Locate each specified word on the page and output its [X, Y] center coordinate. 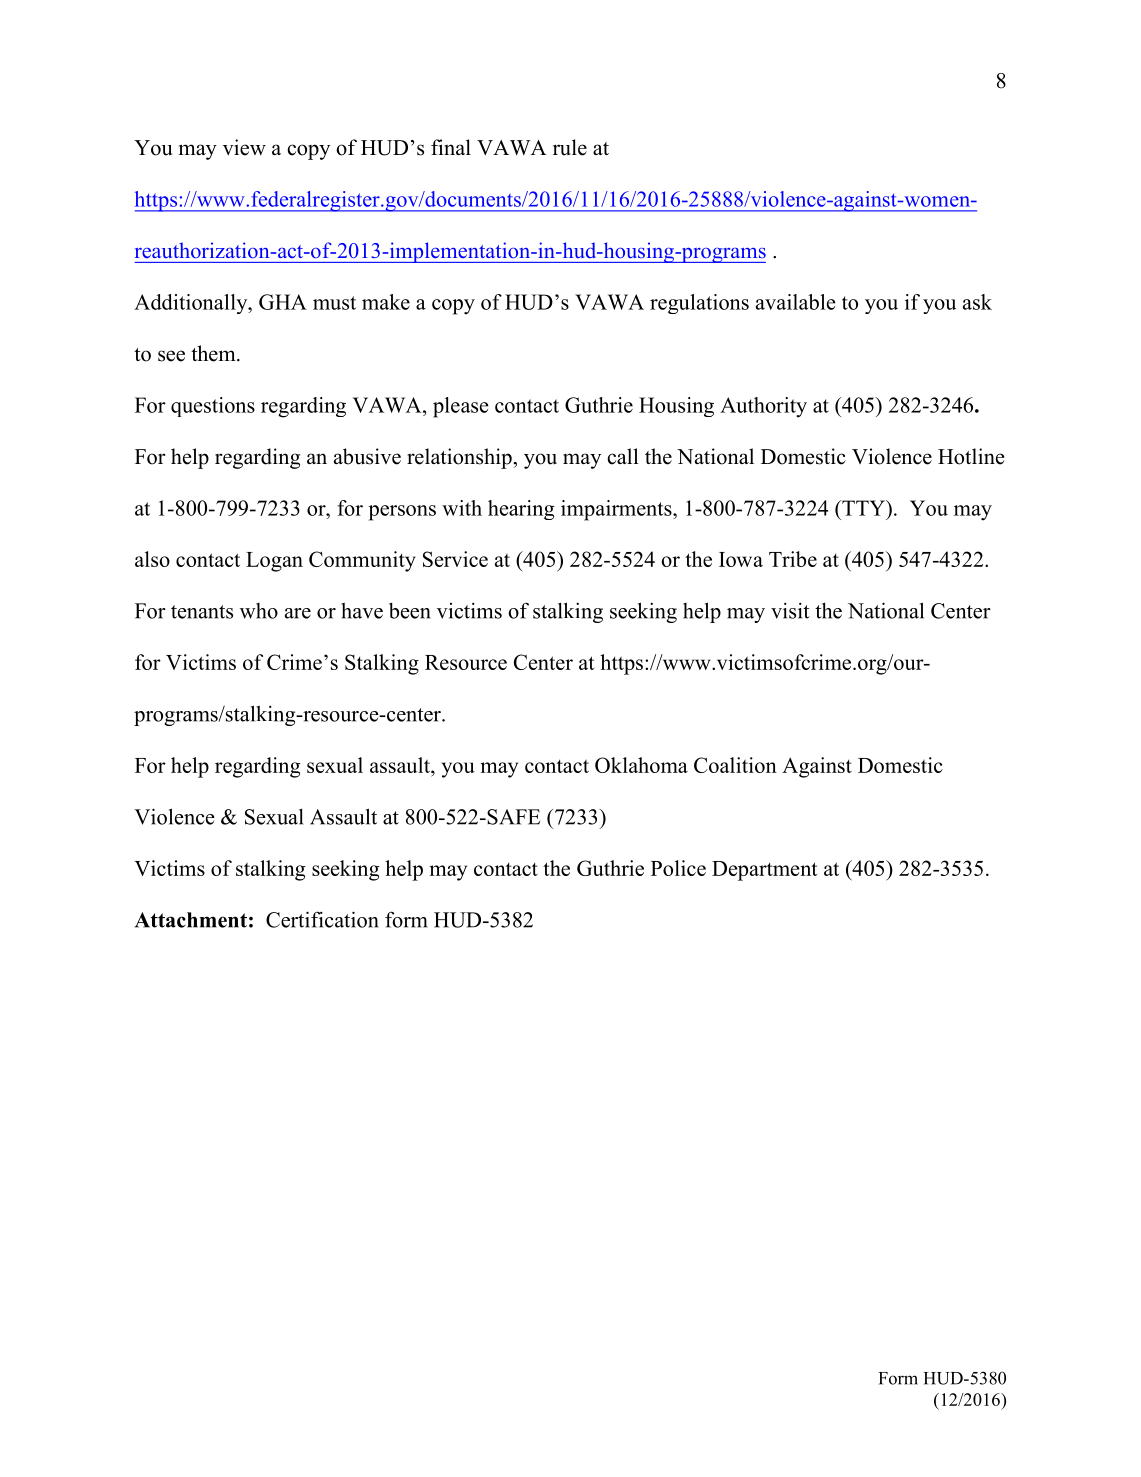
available [796, 302]
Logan [274, 562]
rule [570, 147]
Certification [322, 919]
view [244, 147]
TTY [863, 508]
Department [764, 871]
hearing [521, 510]
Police [678, 868]
